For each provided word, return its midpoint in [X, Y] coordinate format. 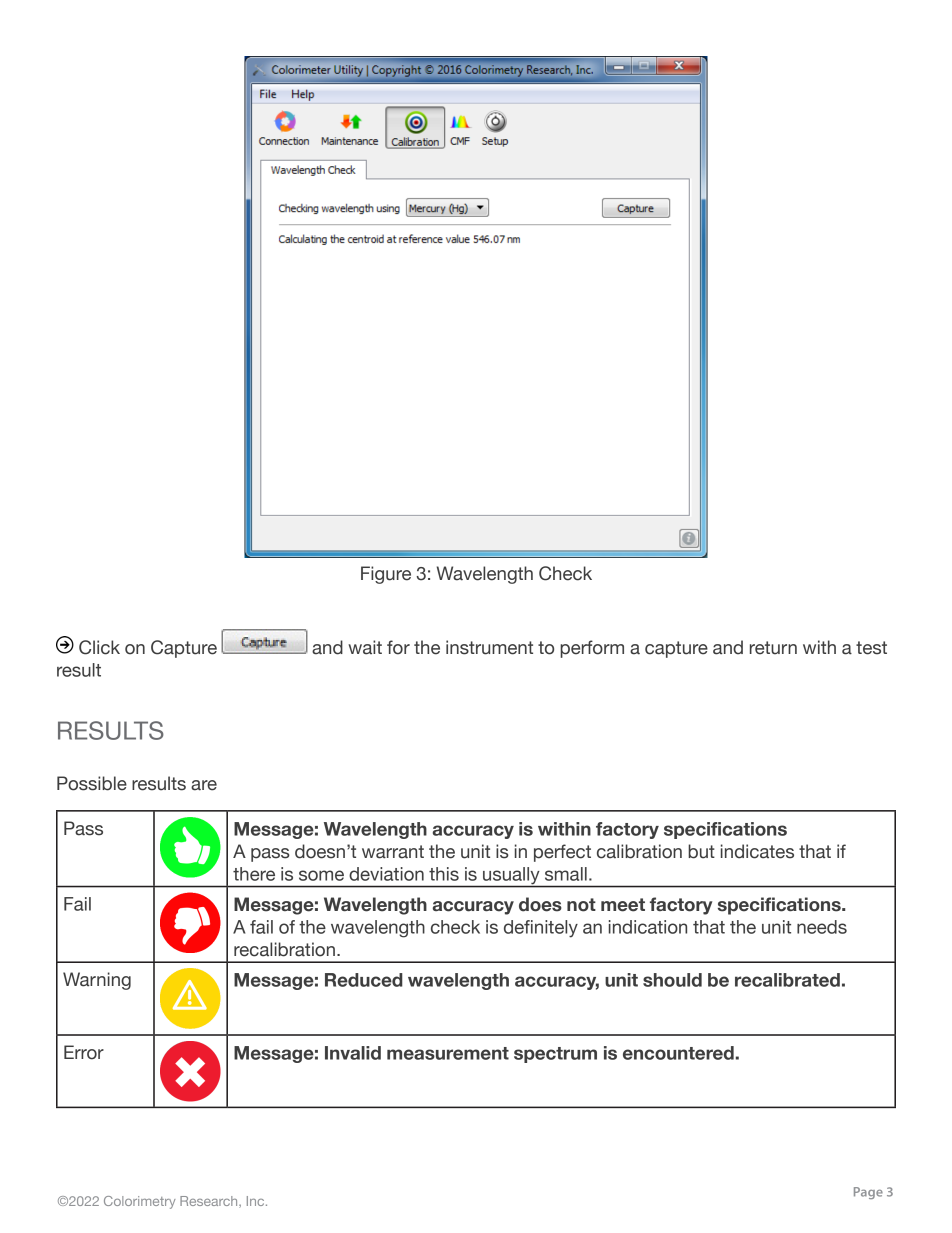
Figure [386, 575]
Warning [97, 981]
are [204, 785]
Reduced [364, 980]
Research [210, 1202]
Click [99, 647]
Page [868, 1193]
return [773, 648]
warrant [393, 852]
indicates [757, 851]
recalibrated [787, 980]
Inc [257, 1201]
